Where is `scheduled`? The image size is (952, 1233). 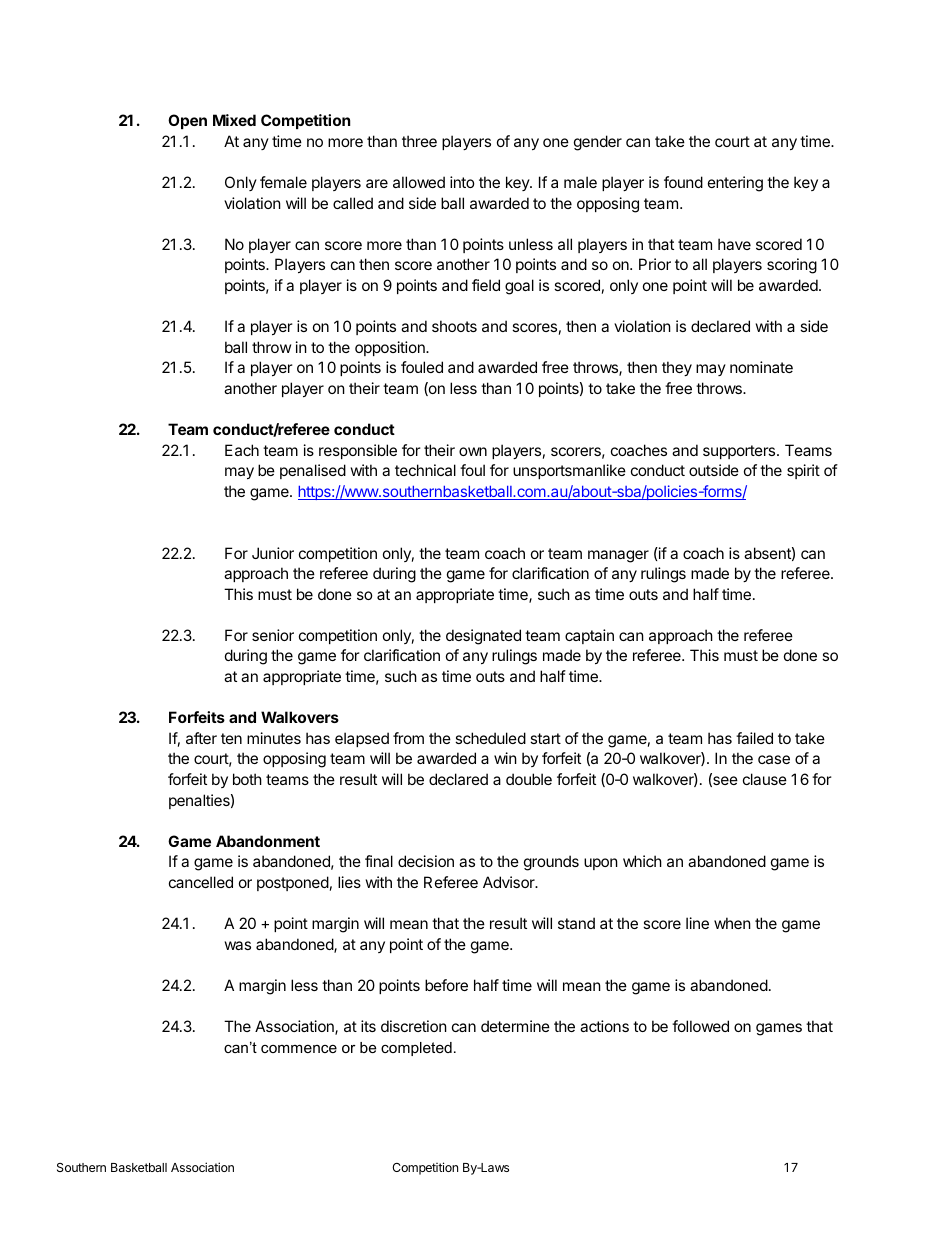
scheduled is located at coordinates (490, 738).
